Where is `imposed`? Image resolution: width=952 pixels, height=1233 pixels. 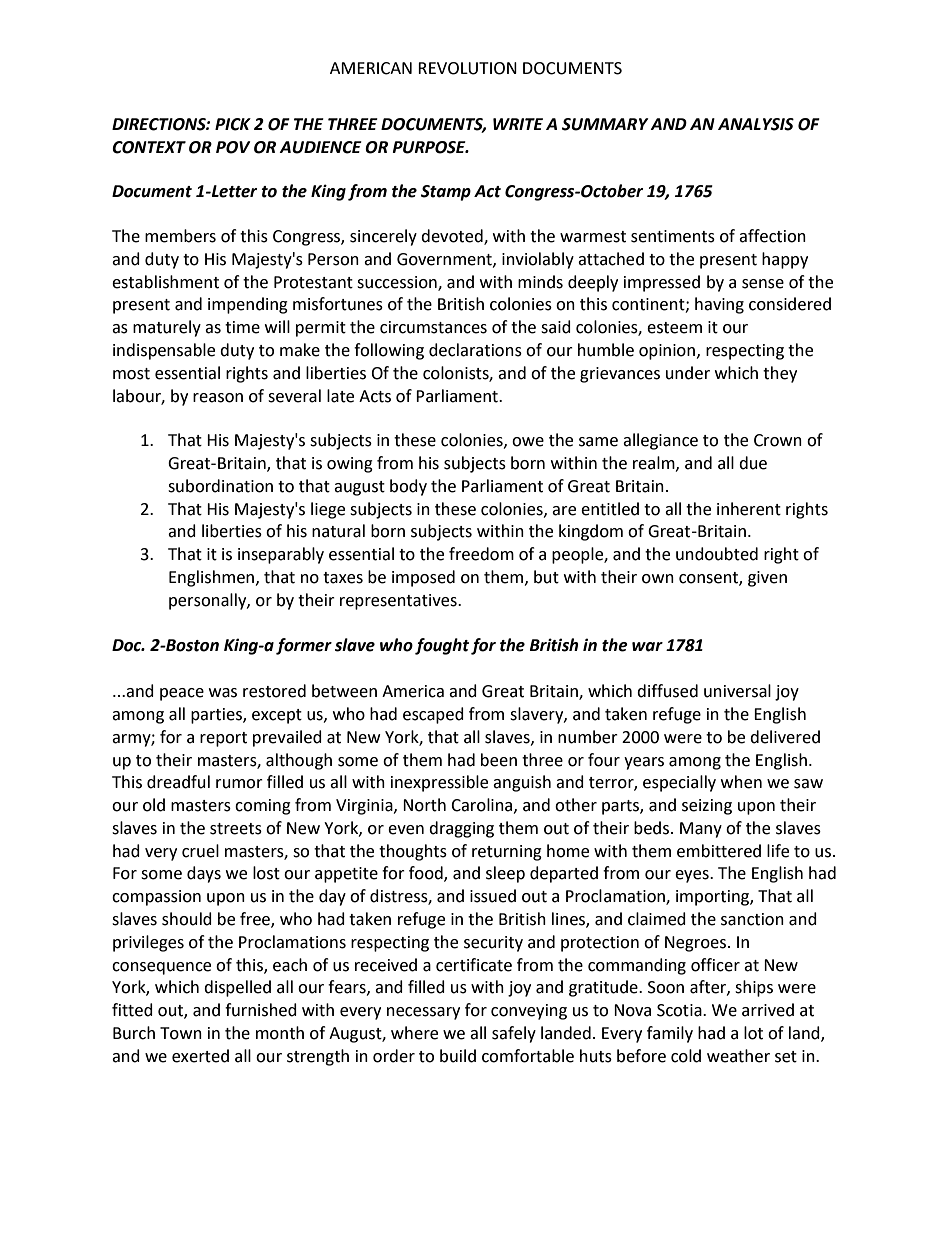 imposed is located at coordinates (423, 578).
